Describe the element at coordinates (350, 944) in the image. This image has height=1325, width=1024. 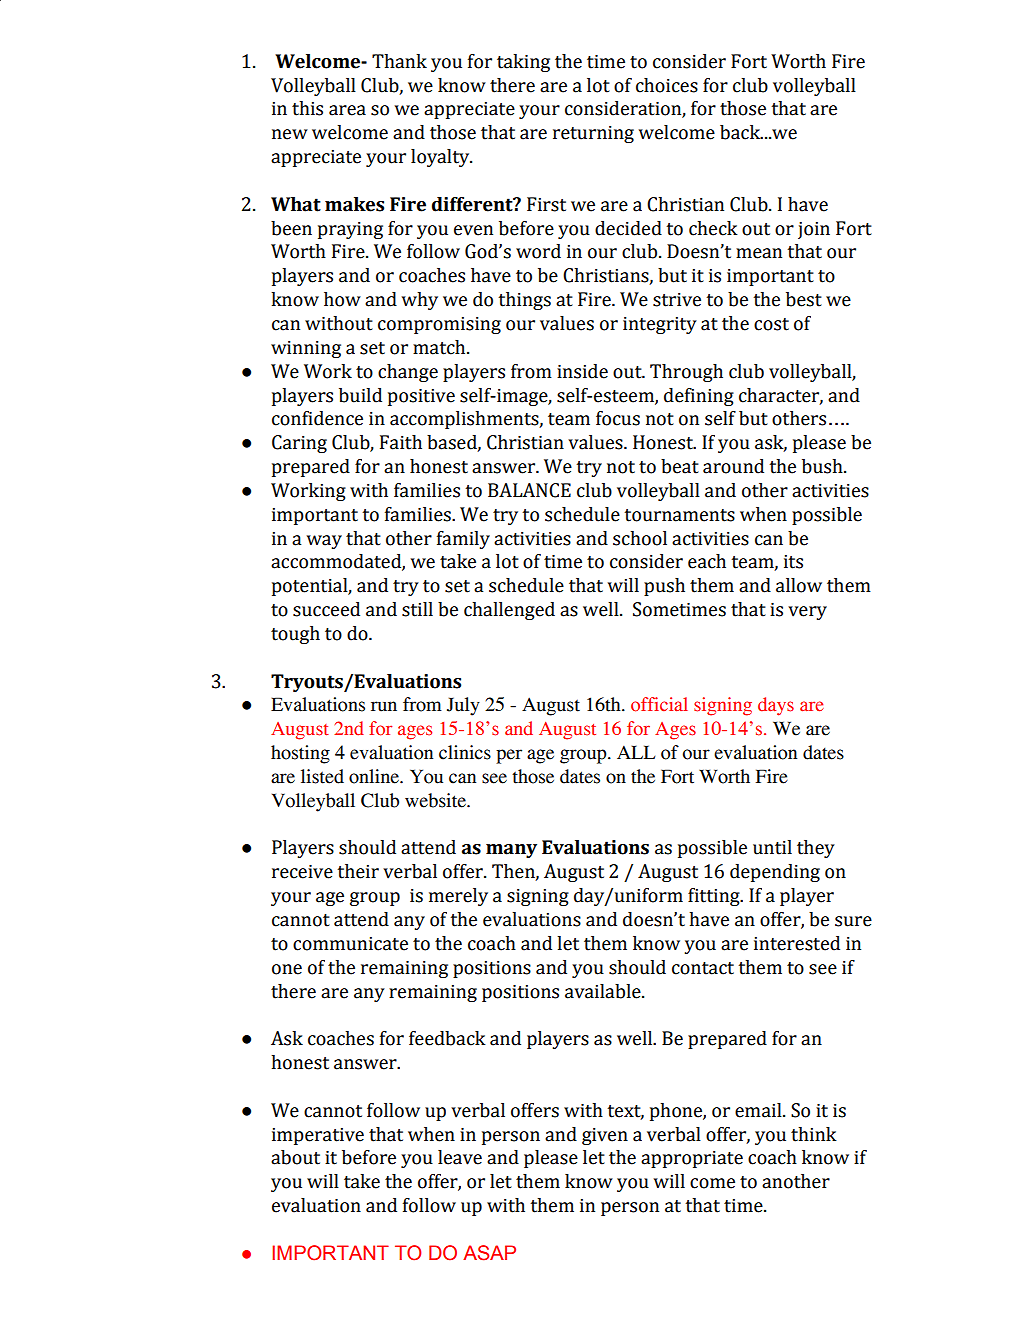
I see `communicate` at that location.
